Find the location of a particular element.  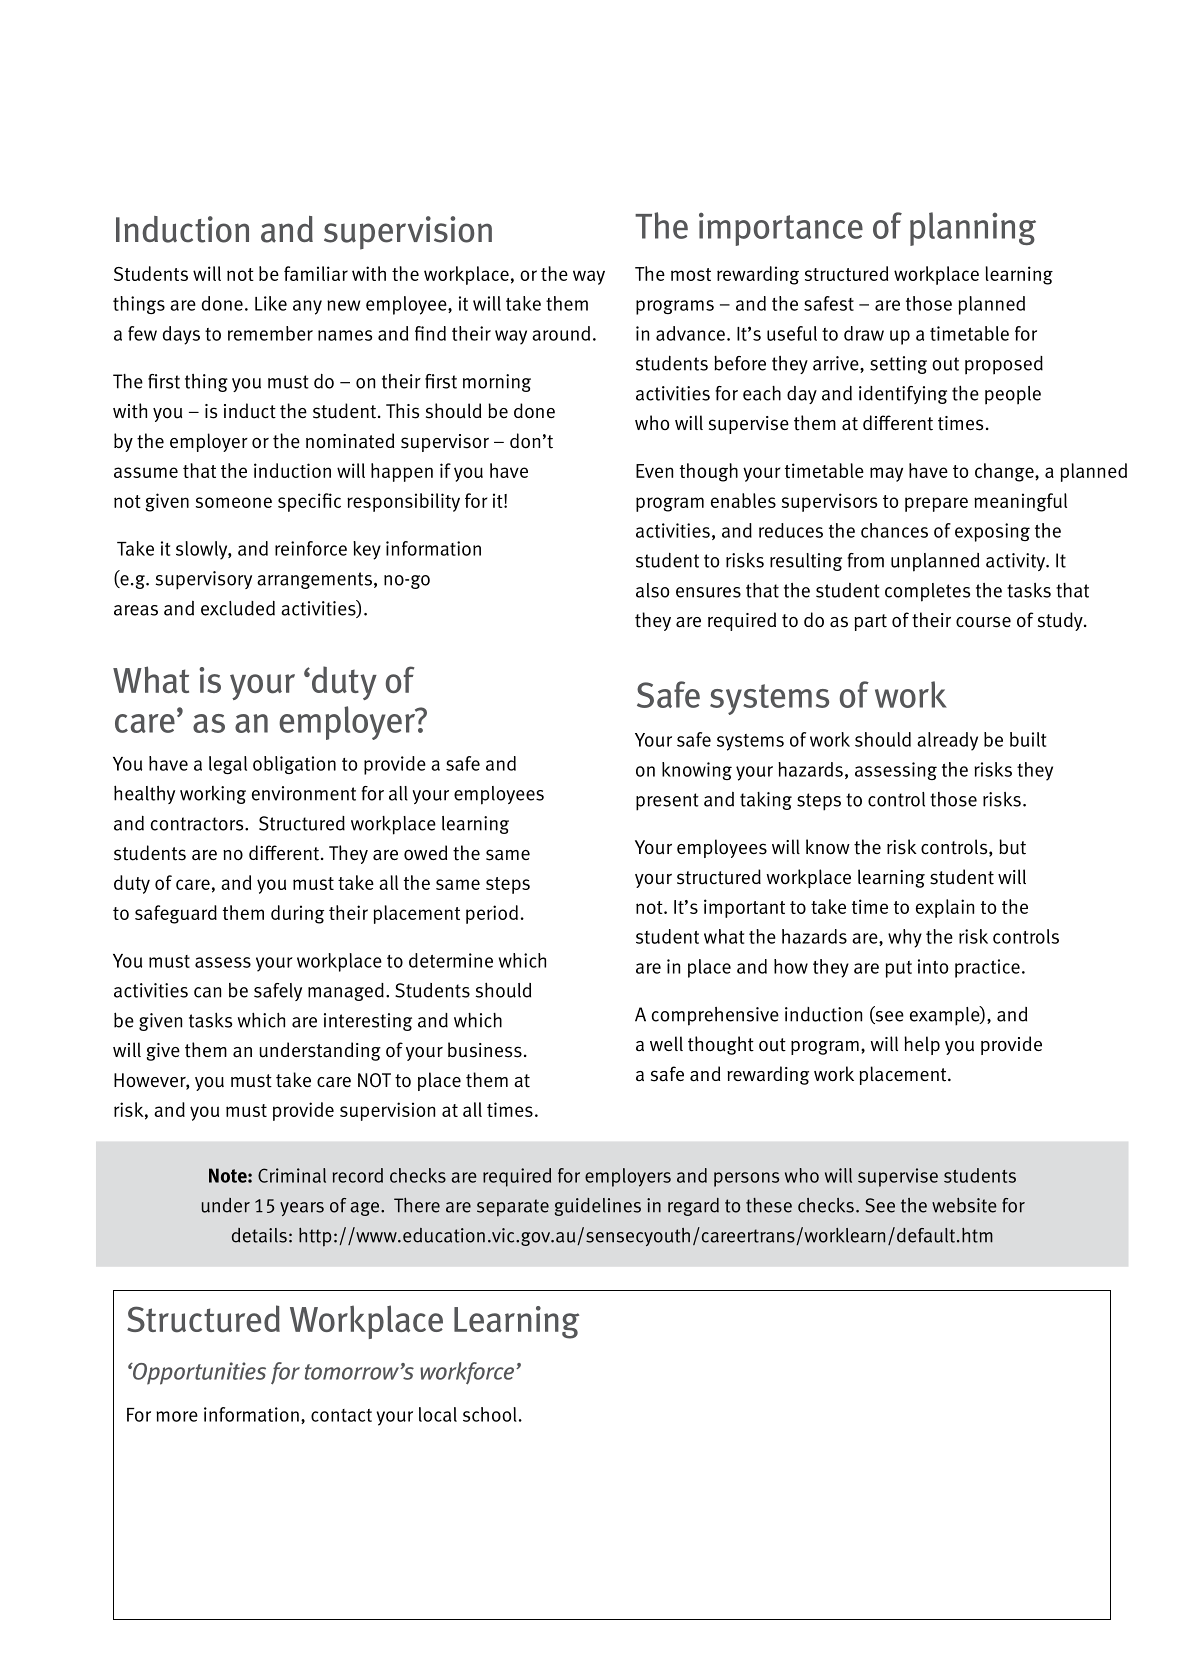

planning is located at coordinates (973, 229).
